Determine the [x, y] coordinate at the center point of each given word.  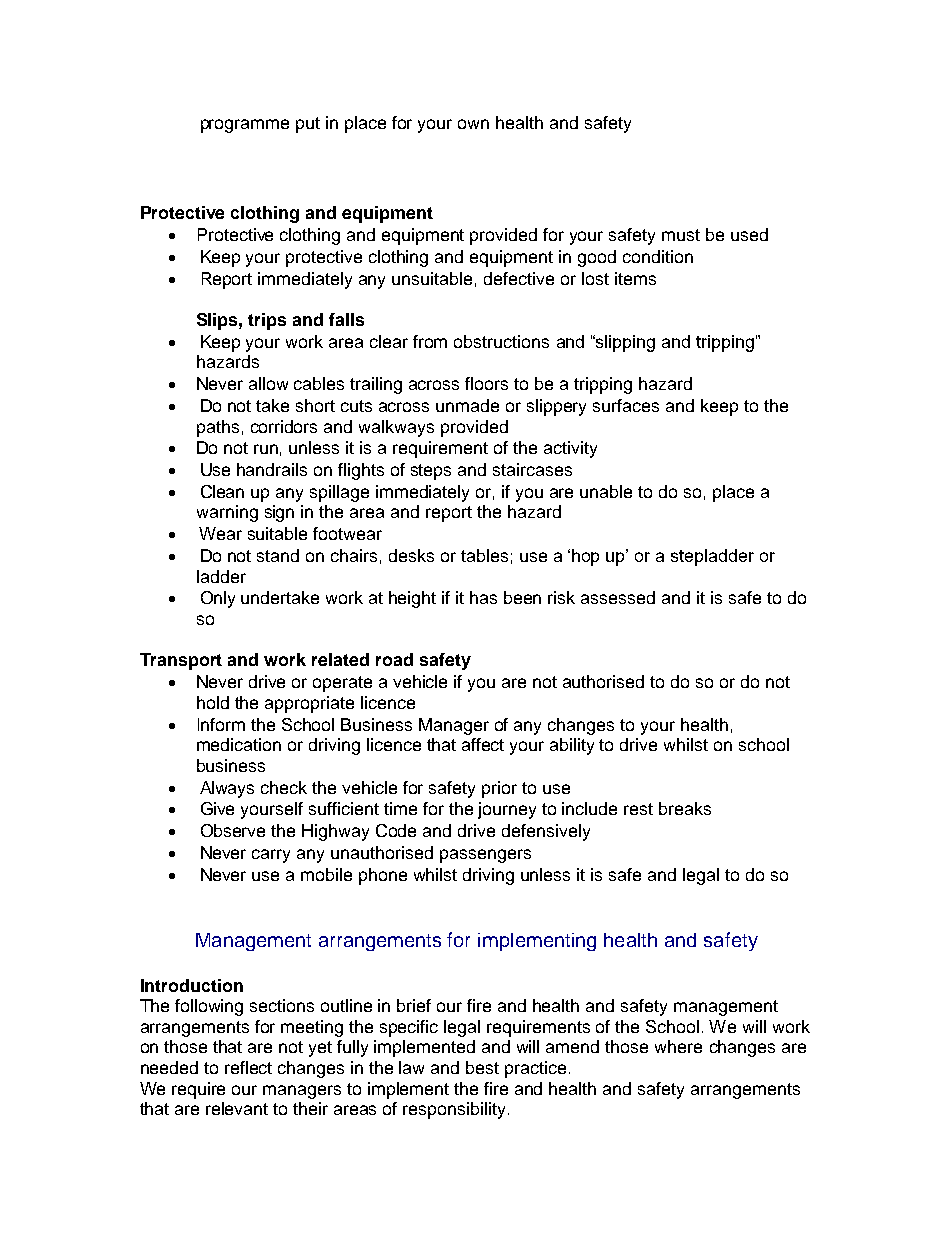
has [483, 597]
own [473, 124]
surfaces [626, 405]
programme [245, 126]
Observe [233, 830]
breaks [685, 808]
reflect [248, 1067]
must [681, 235]
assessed [618, 597]
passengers [485, 856]
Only [218, 599]
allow [268, 383]
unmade [467, 405]
